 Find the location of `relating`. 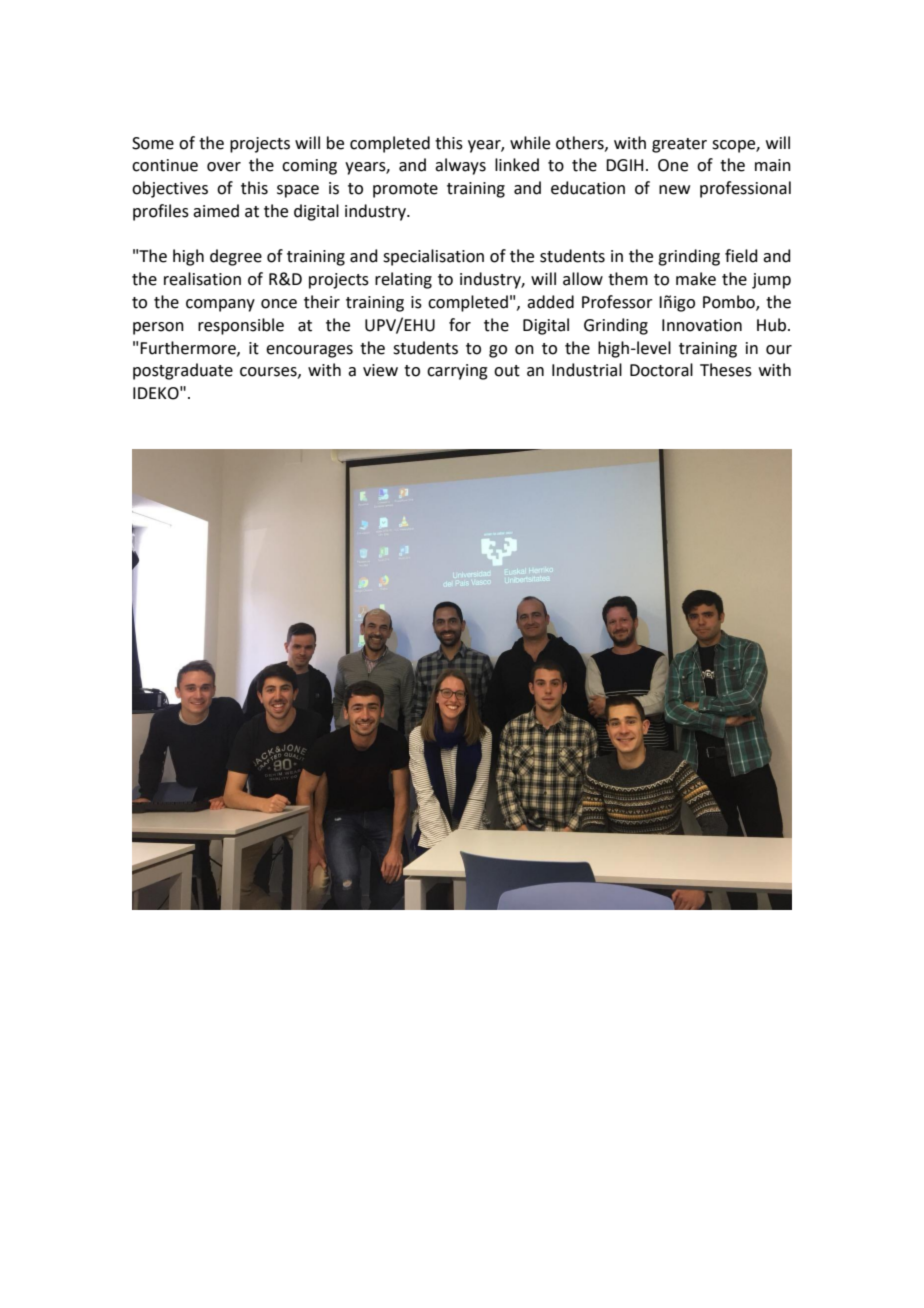

relating is located at coordinates (403, 280).
